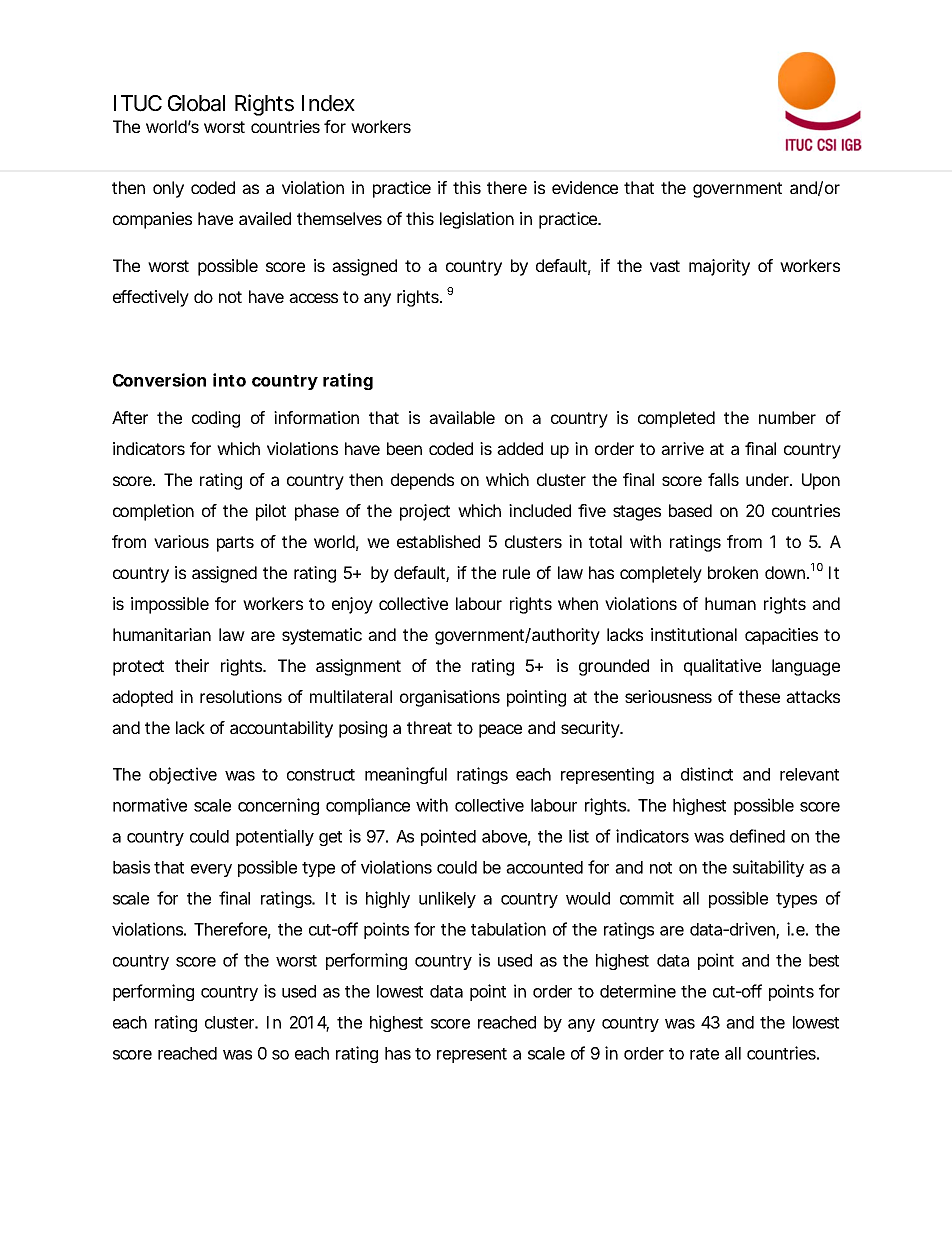 This page has height=1233, width=952. I want to click on every, so click(211, 870).
